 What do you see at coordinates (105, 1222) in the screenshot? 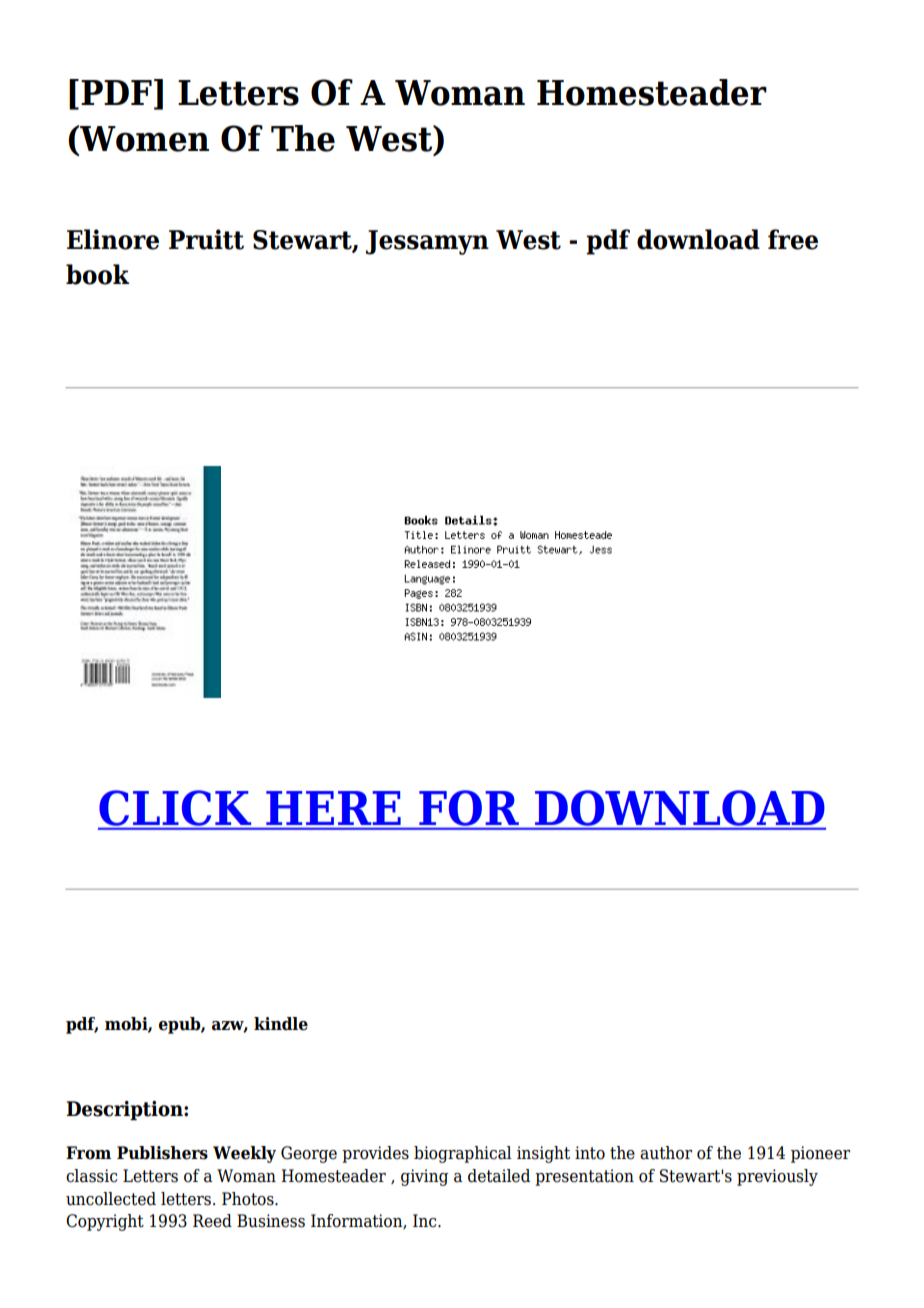
I see `Copyright` at bounding box center [105, 1222].
